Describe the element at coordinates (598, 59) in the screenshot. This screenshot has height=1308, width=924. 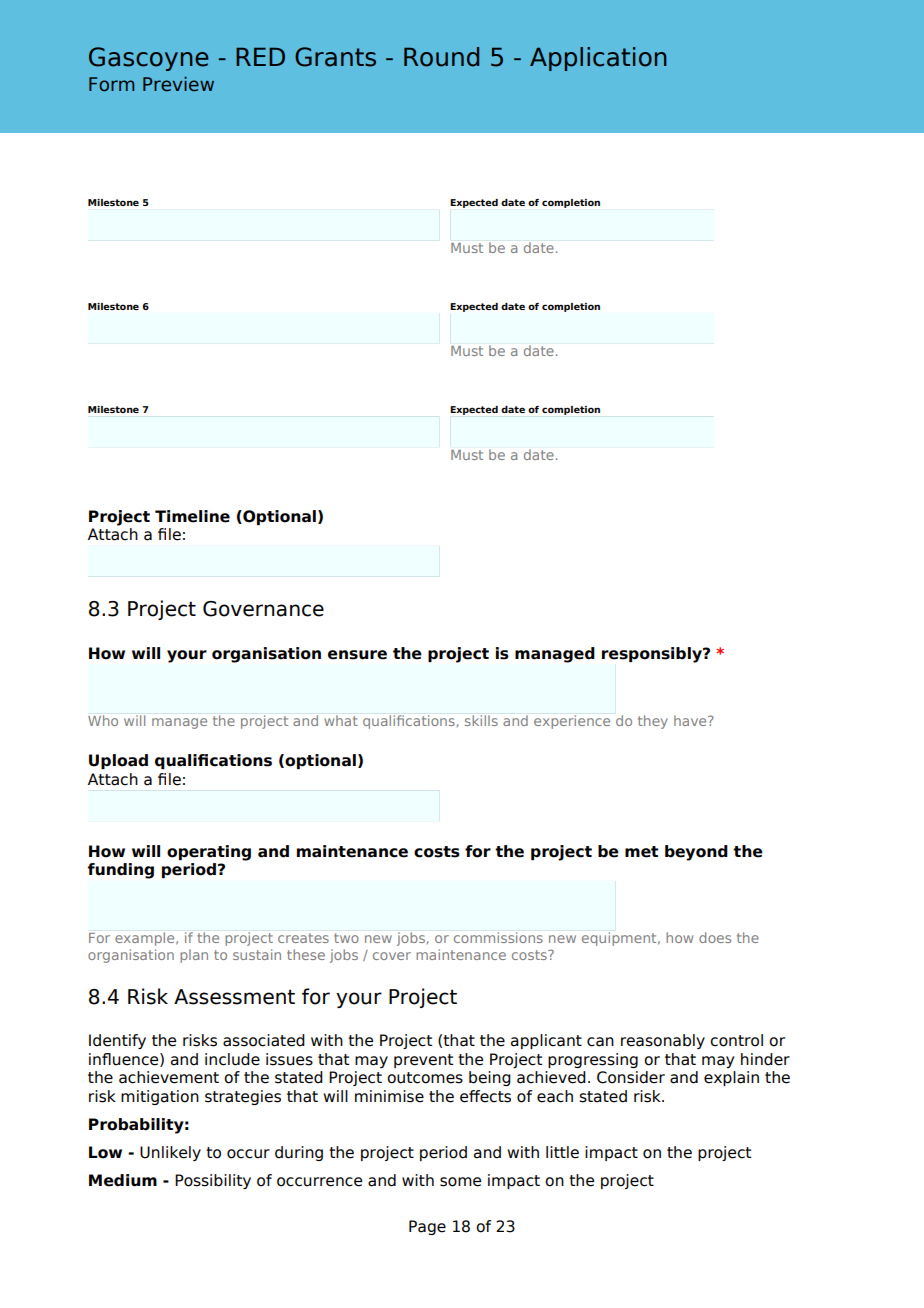
I see `Application` at that location.
